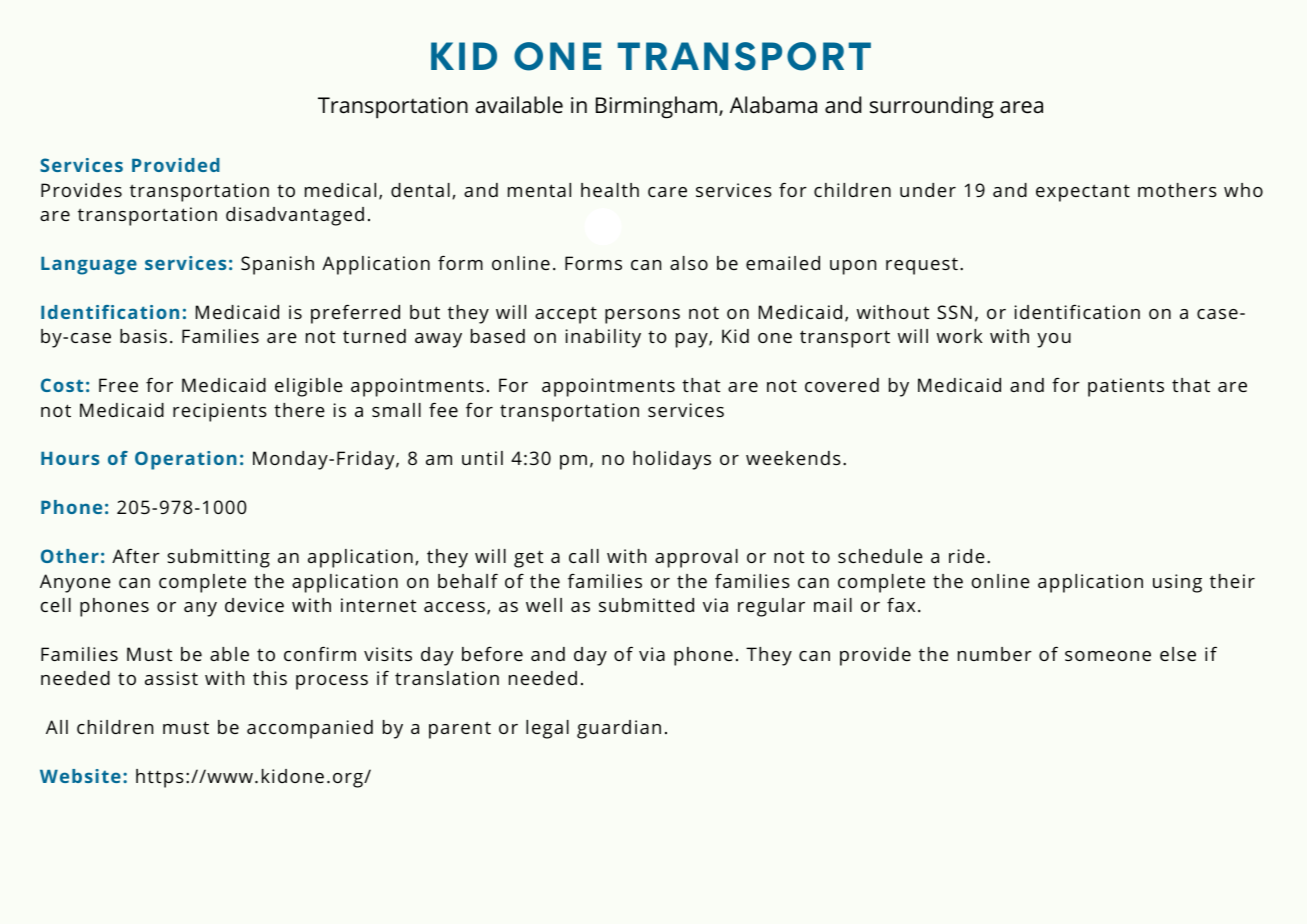 Image resolution: width=1307 pixels, height=924 pixels. What do you see at coordinates (1021, 107) in the image?
I see `area` at bounding box center [1021, 107].
